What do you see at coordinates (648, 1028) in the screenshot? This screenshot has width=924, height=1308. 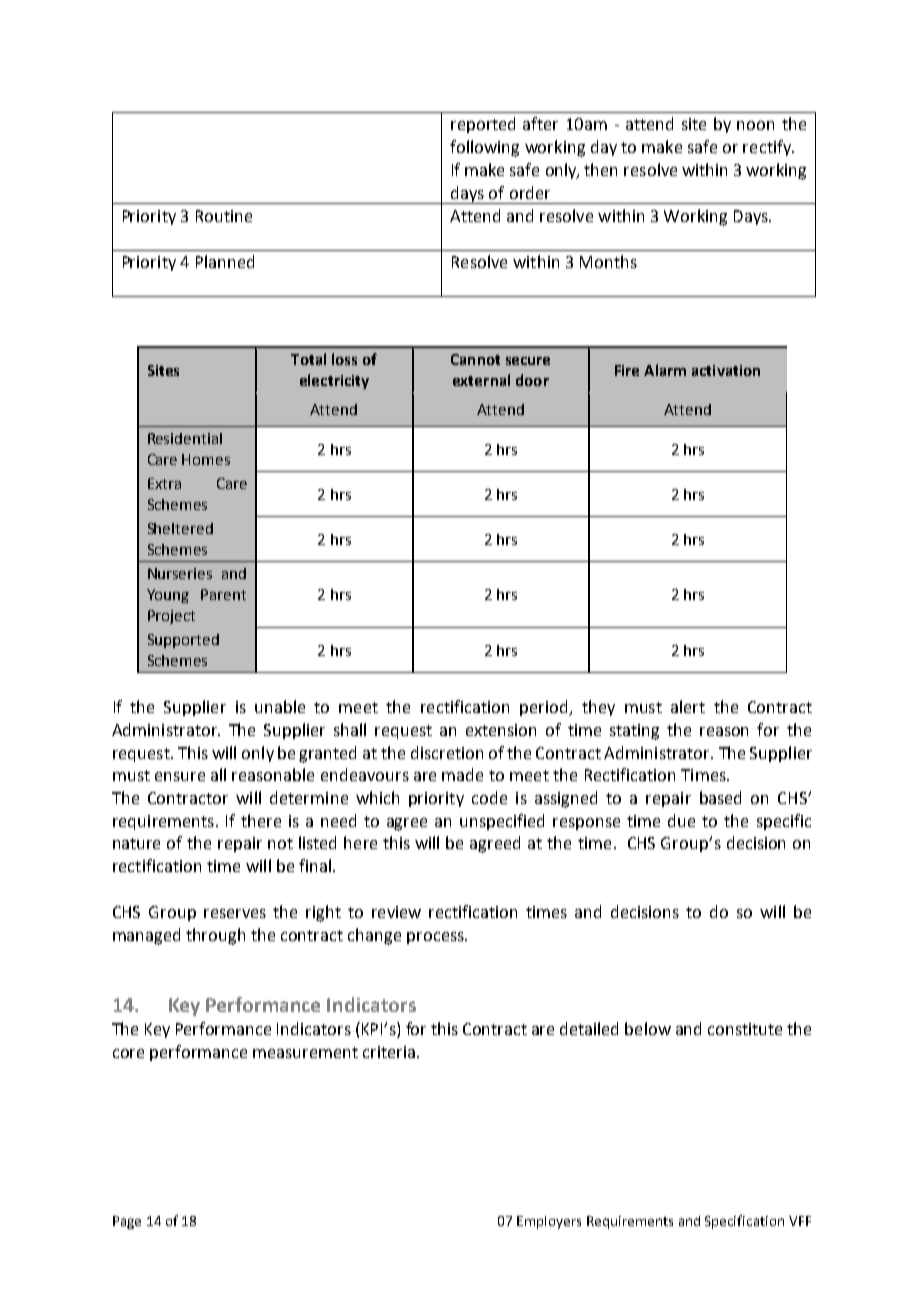 I see `below` at bounding box center [648, 1028].
